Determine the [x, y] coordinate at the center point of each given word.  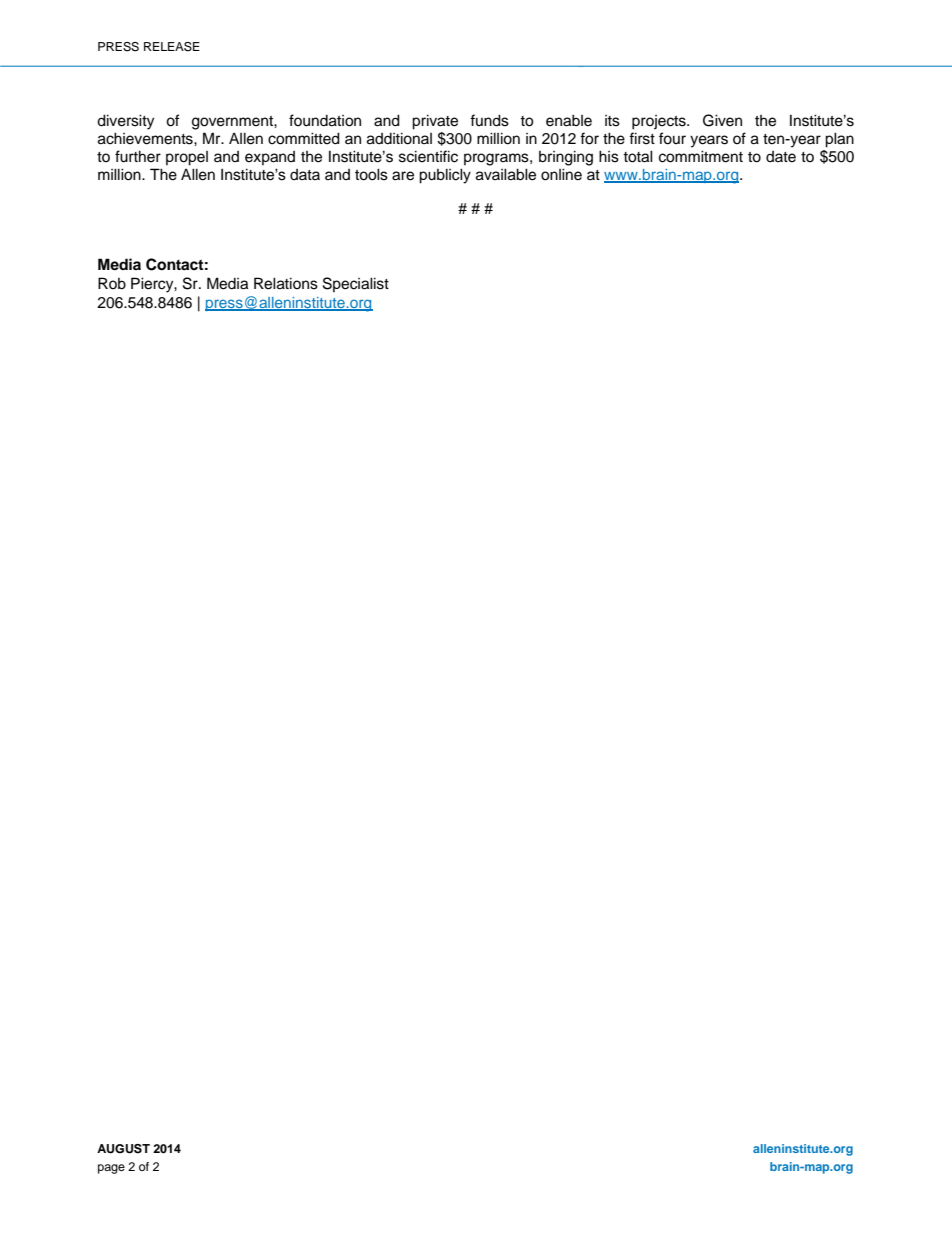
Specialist [356, 284]
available [506, 174]
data [305, 174]
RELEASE [172, 47]
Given [722, 120]
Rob [112, 283]
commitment [701, 156]
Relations [286, 283]
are [403, 176]
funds [489, 120]
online [561, 174]
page [111, 1169]
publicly [445, 176]
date [781, 157]
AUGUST [123, 1149]
